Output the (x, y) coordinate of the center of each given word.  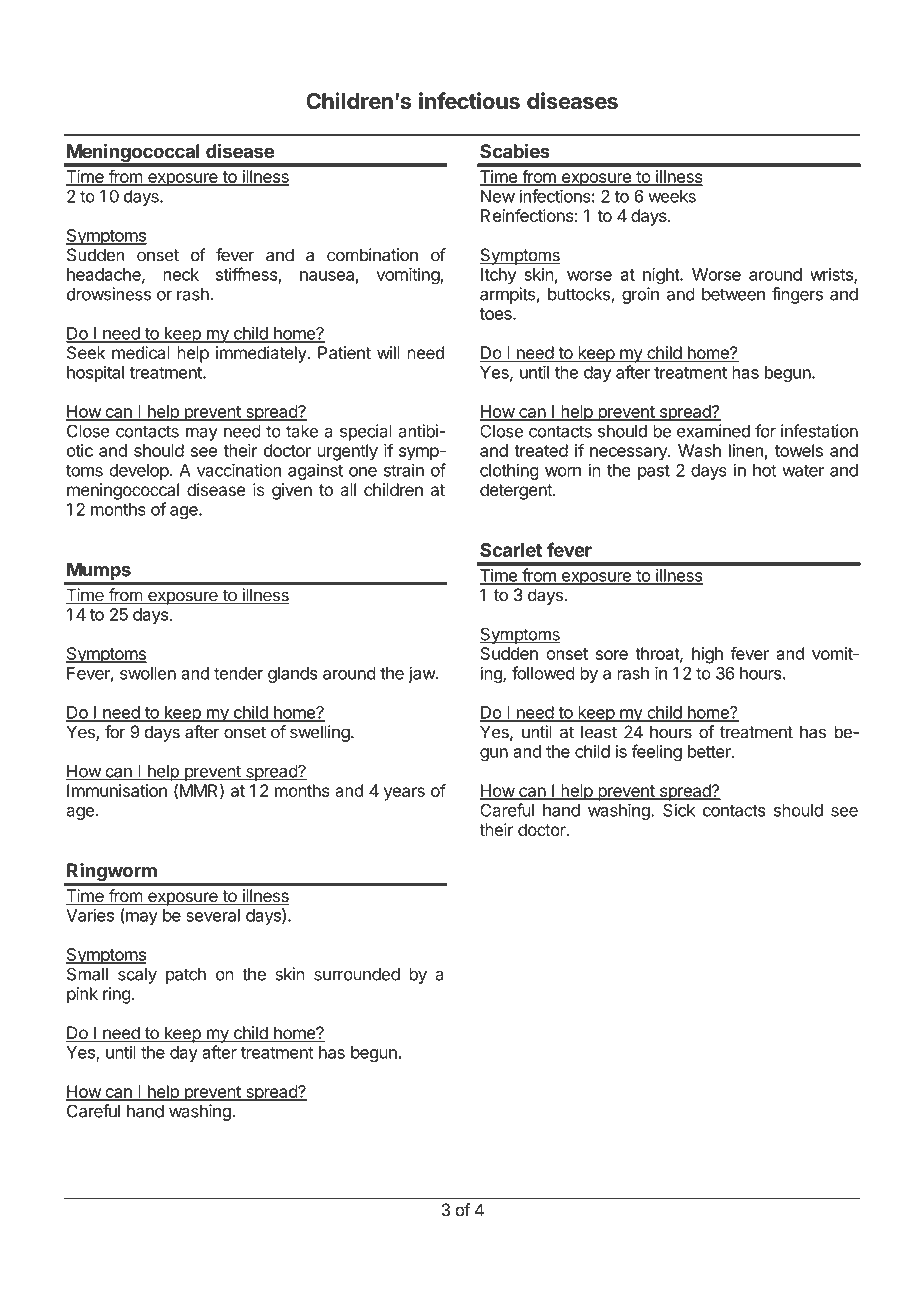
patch (186, 976)
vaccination (239, 470)
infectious (469, 101)
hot (765, 470)
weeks (672, 196)
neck (181, 274)
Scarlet (511, 550)
